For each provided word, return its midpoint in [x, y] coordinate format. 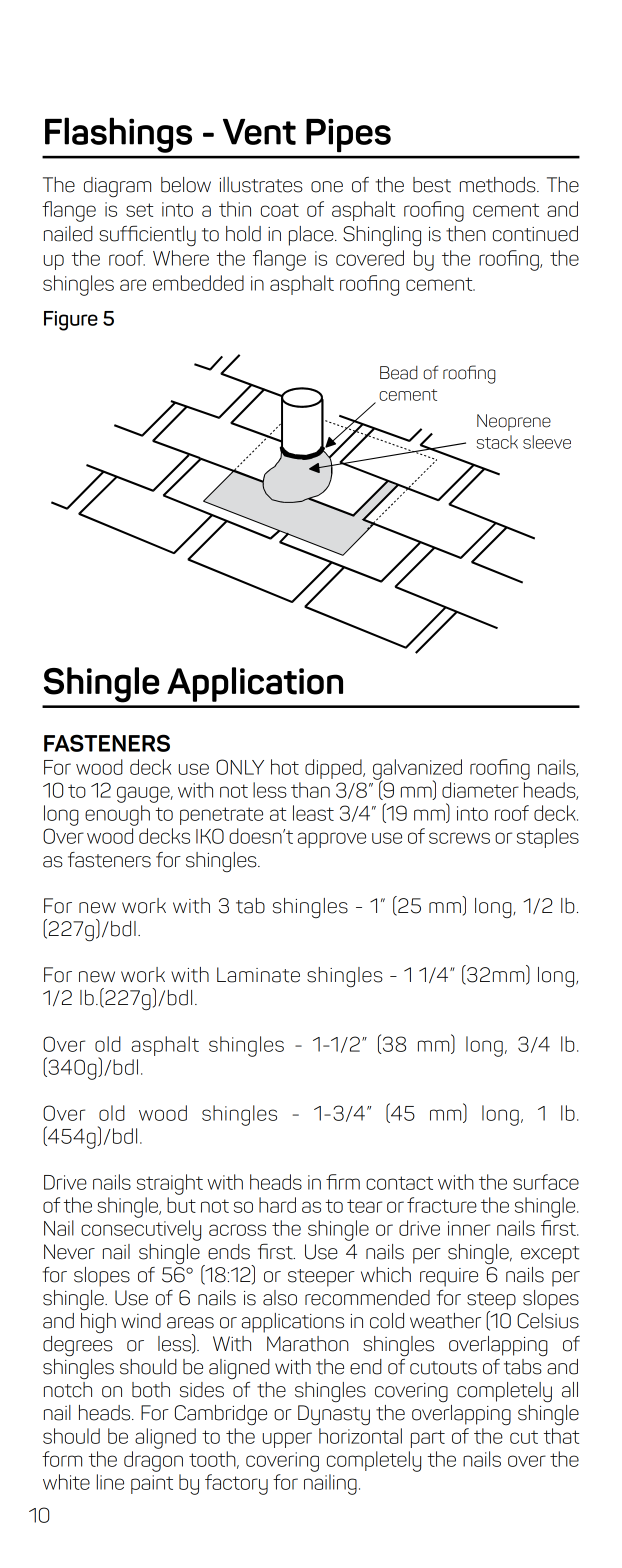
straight [170, 1184]
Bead [399, 373]
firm [343, 1182]
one [327, 187]
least [313, 813]
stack [497, 442]
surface [546, 1182]
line [110, 1482]
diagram [117, 187]
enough [117, 815]
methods [499, 185]
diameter [480, 790]
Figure [71, 321]
